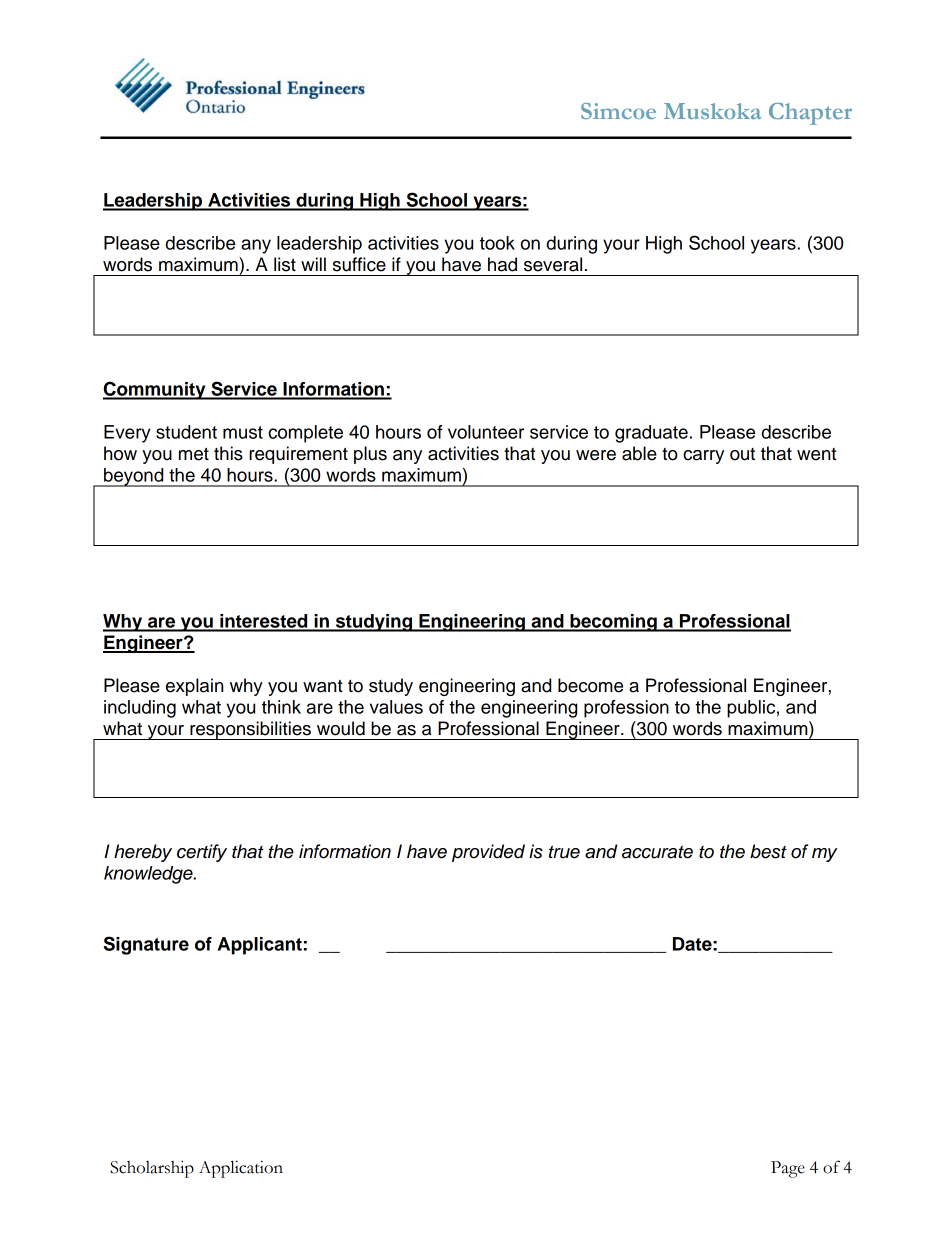  What do you see at coordinates (488, 853) in the screenshot?
I see `provided` at bounding box center [488, 853].
